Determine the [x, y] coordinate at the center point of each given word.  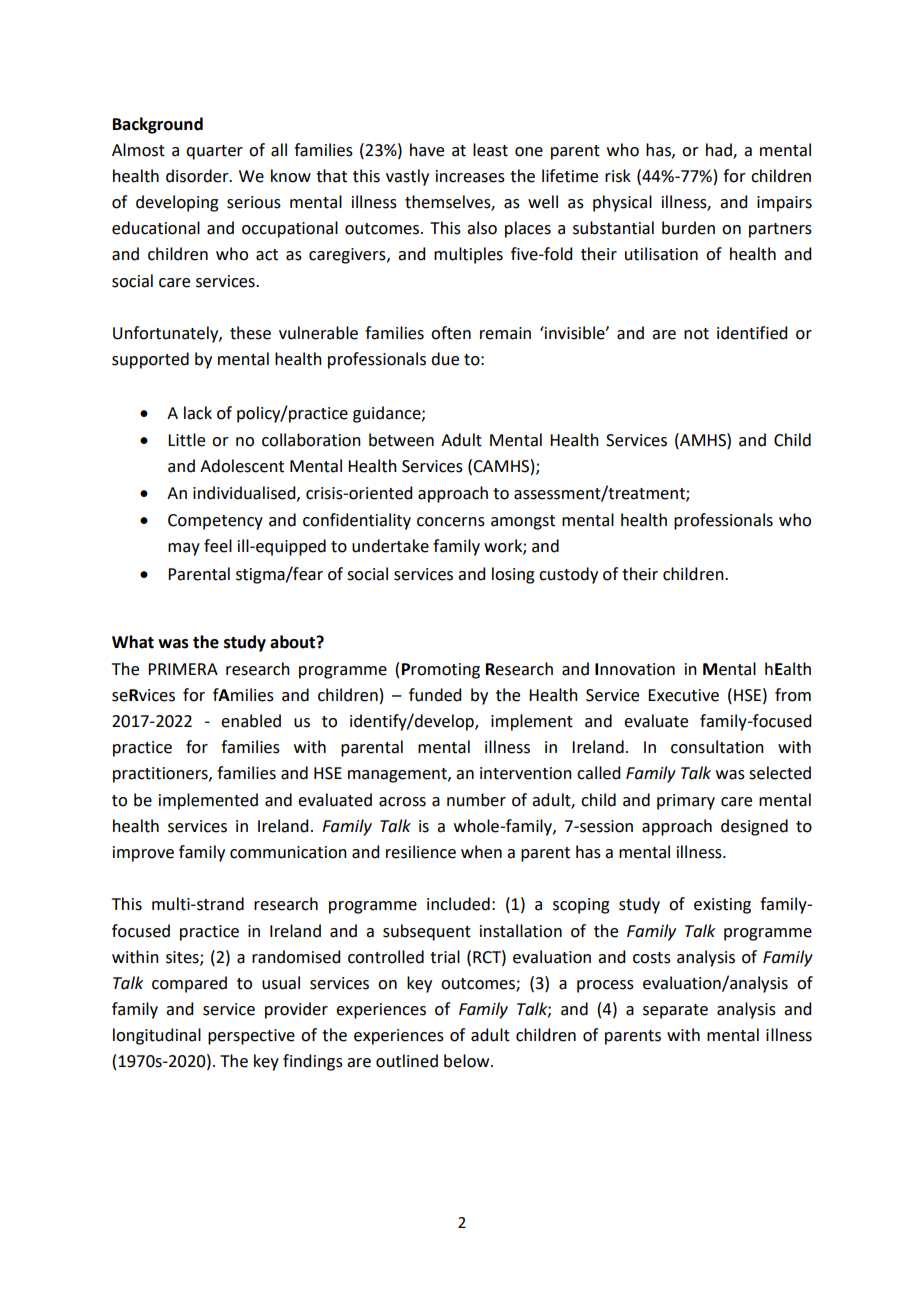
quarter [214, 152]
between [401, 440]
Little [186, 440]
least [490, 150]
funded [435, 695]
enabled [251, 721]
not [696, 334]
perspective [251, 1037]
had [720, 150]
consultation [717, 747]
